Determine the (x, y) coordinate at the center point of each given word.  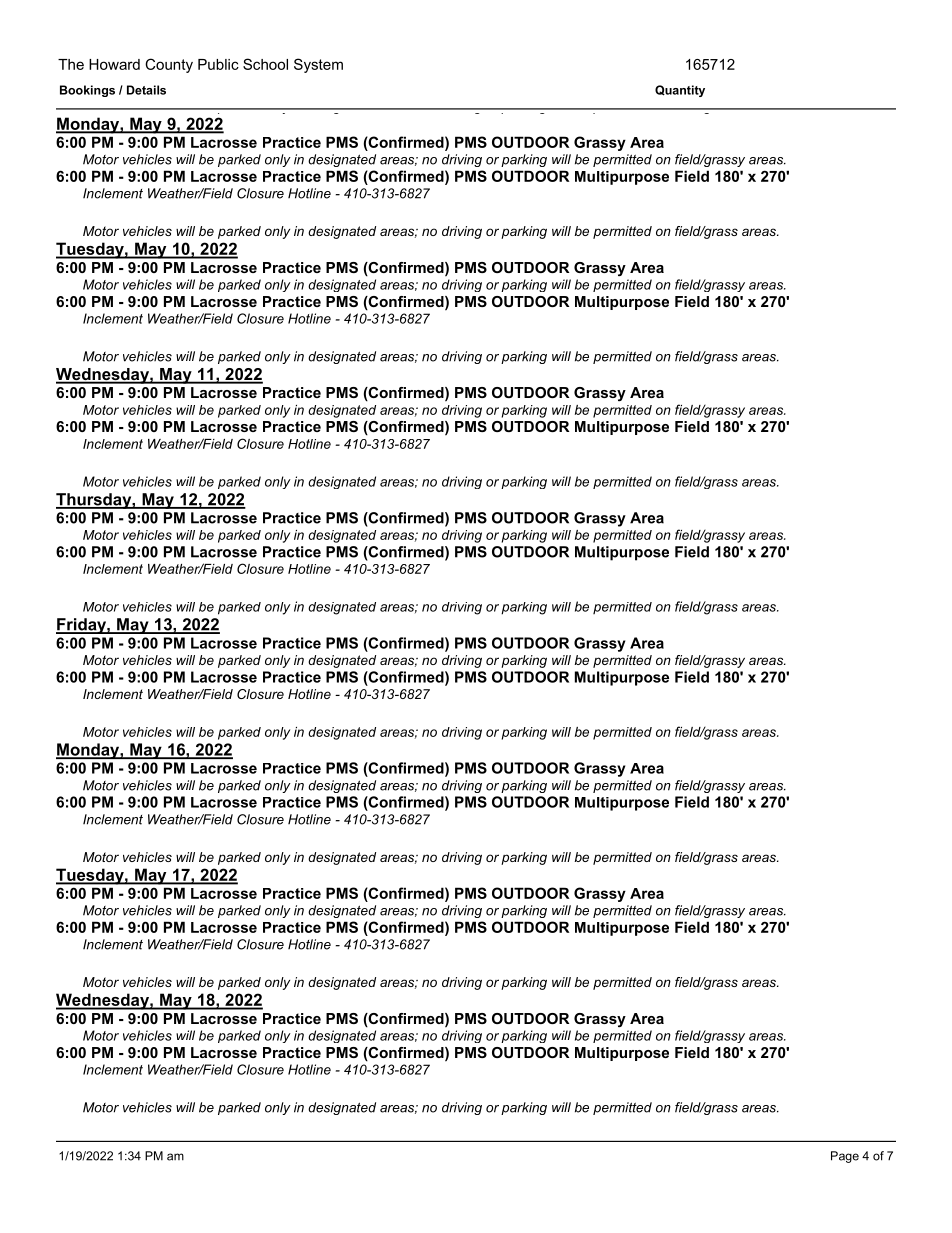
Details (146, 90)
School (265, 64)
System (318, 65)
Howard (114, 64)
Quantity (680, 91)
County (169, 65)
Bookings (87, 91)
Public (218, 64)
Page (845, 1157)
